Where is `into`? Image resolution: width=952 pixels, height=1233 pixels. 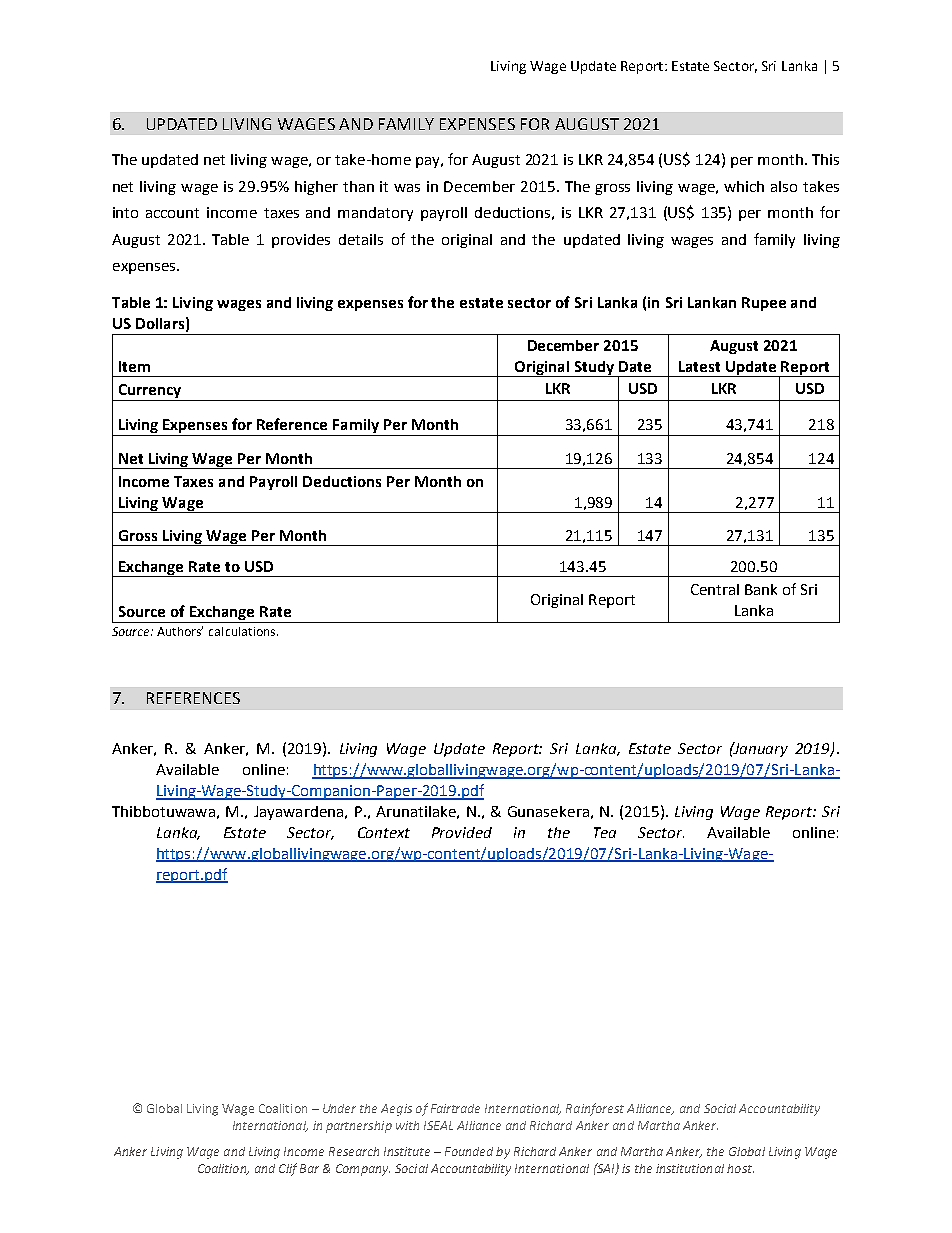 into is located at coordinates (125, 212).
